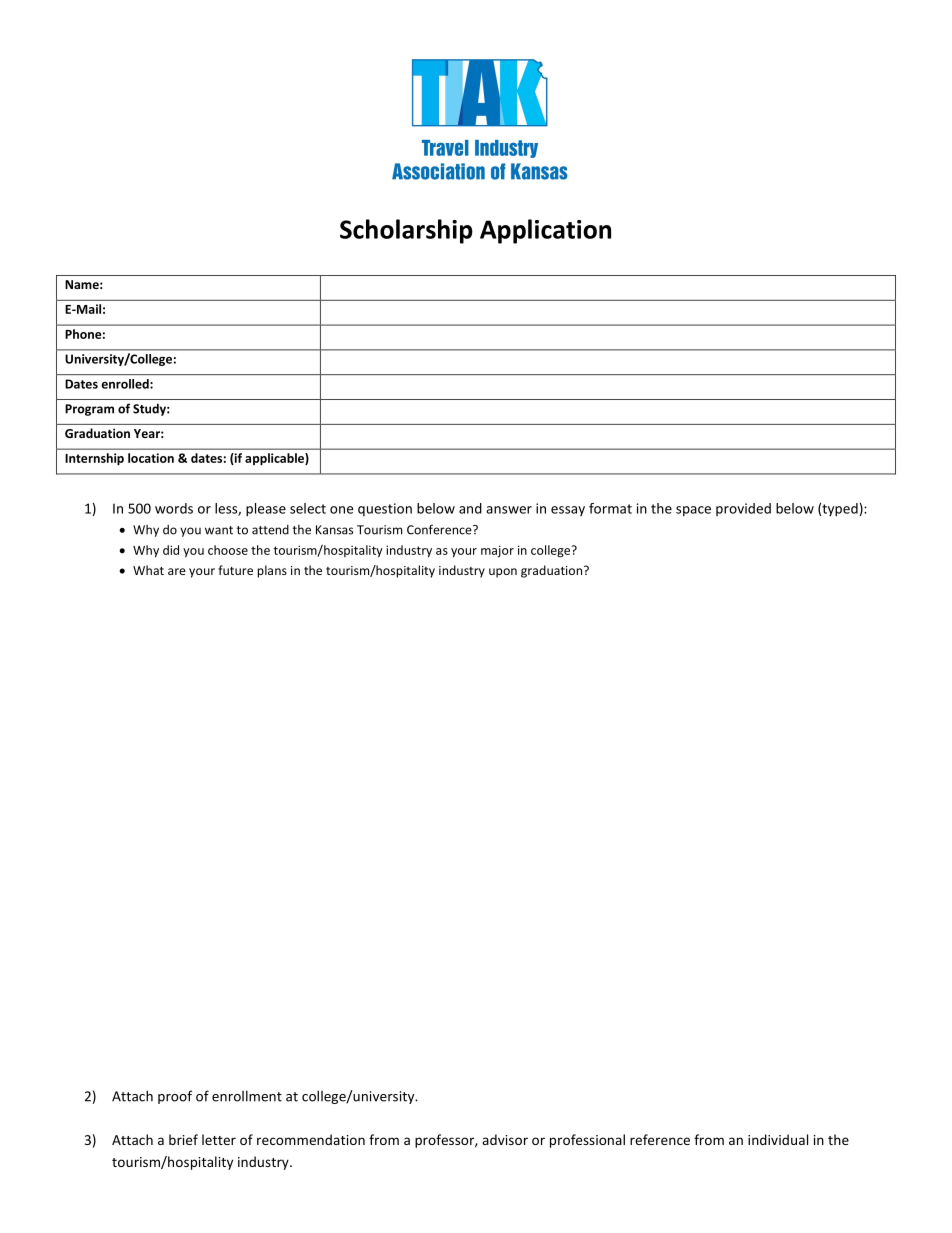 This page has height=1233, width=952. What do you see at coordinates (177, 571) in the page?
I see `are` at bounding box center [177, 571].
